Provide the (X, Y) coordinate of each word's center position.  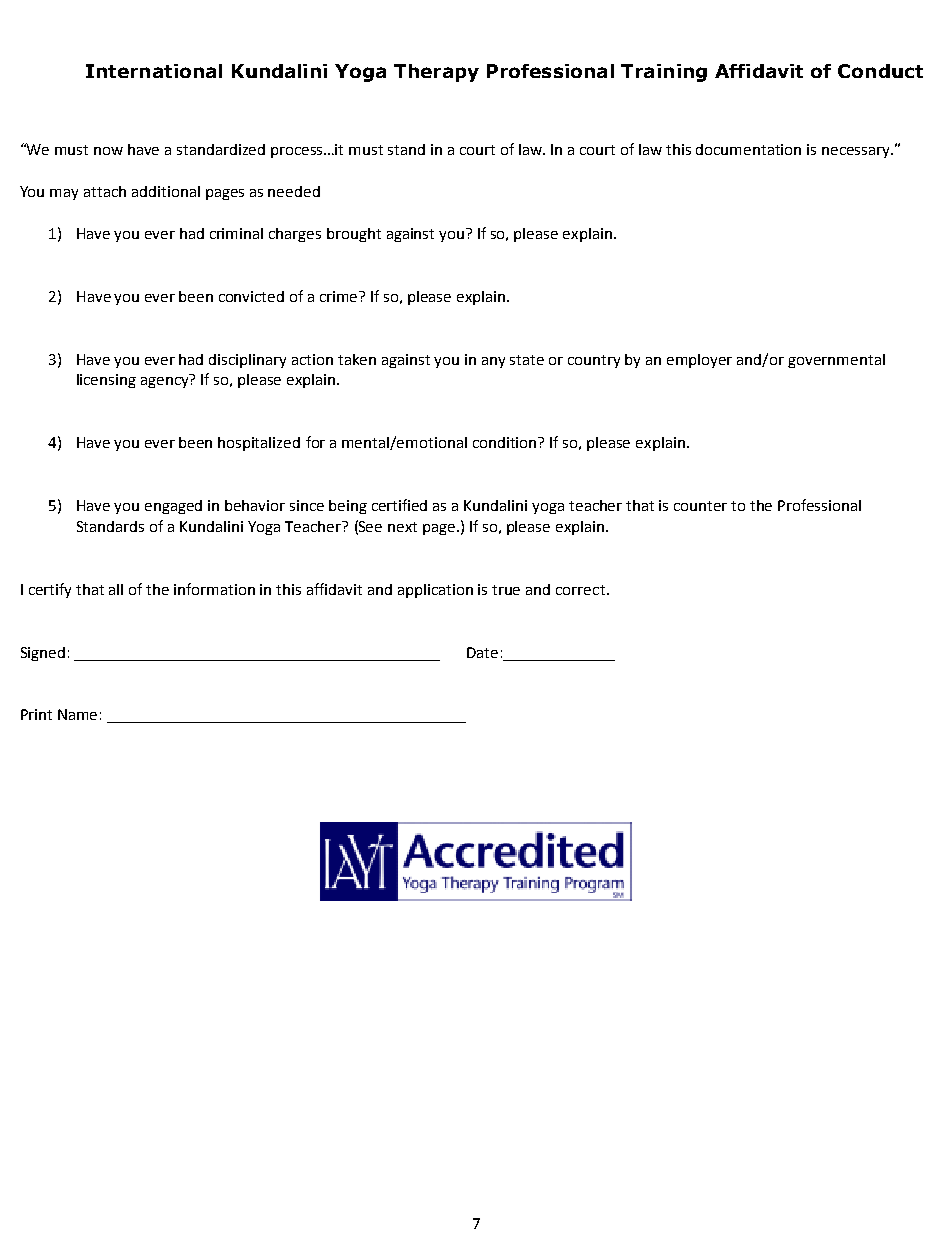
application (435, 591)
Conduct (880, 71)
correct (580, 590)
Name (77, 714)
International (154, 71)
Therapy (436, 73)
